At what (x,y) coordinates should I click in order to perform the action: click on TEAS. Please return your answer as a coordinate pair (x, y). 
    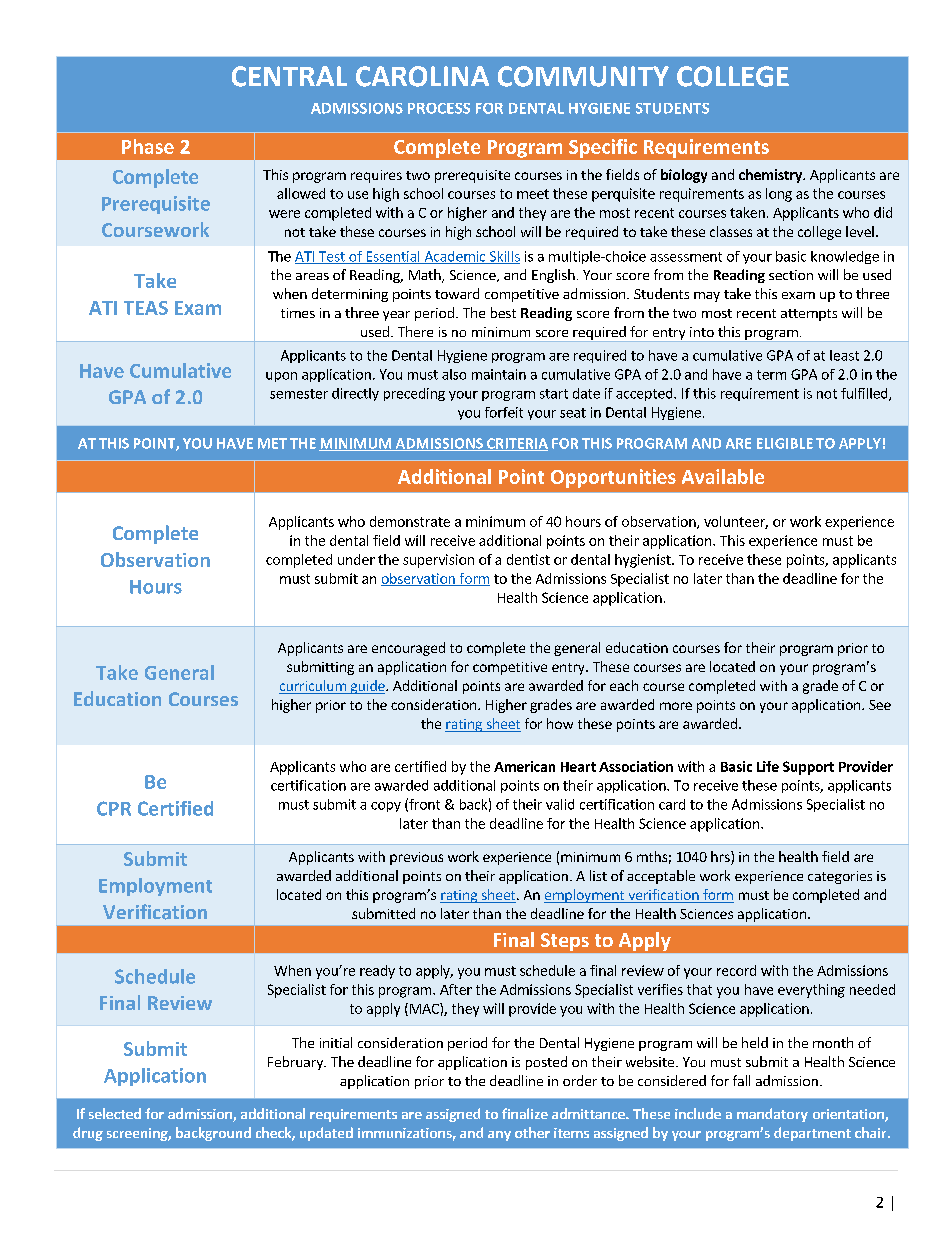
    Looking at the image, I should click on (146, 308).
